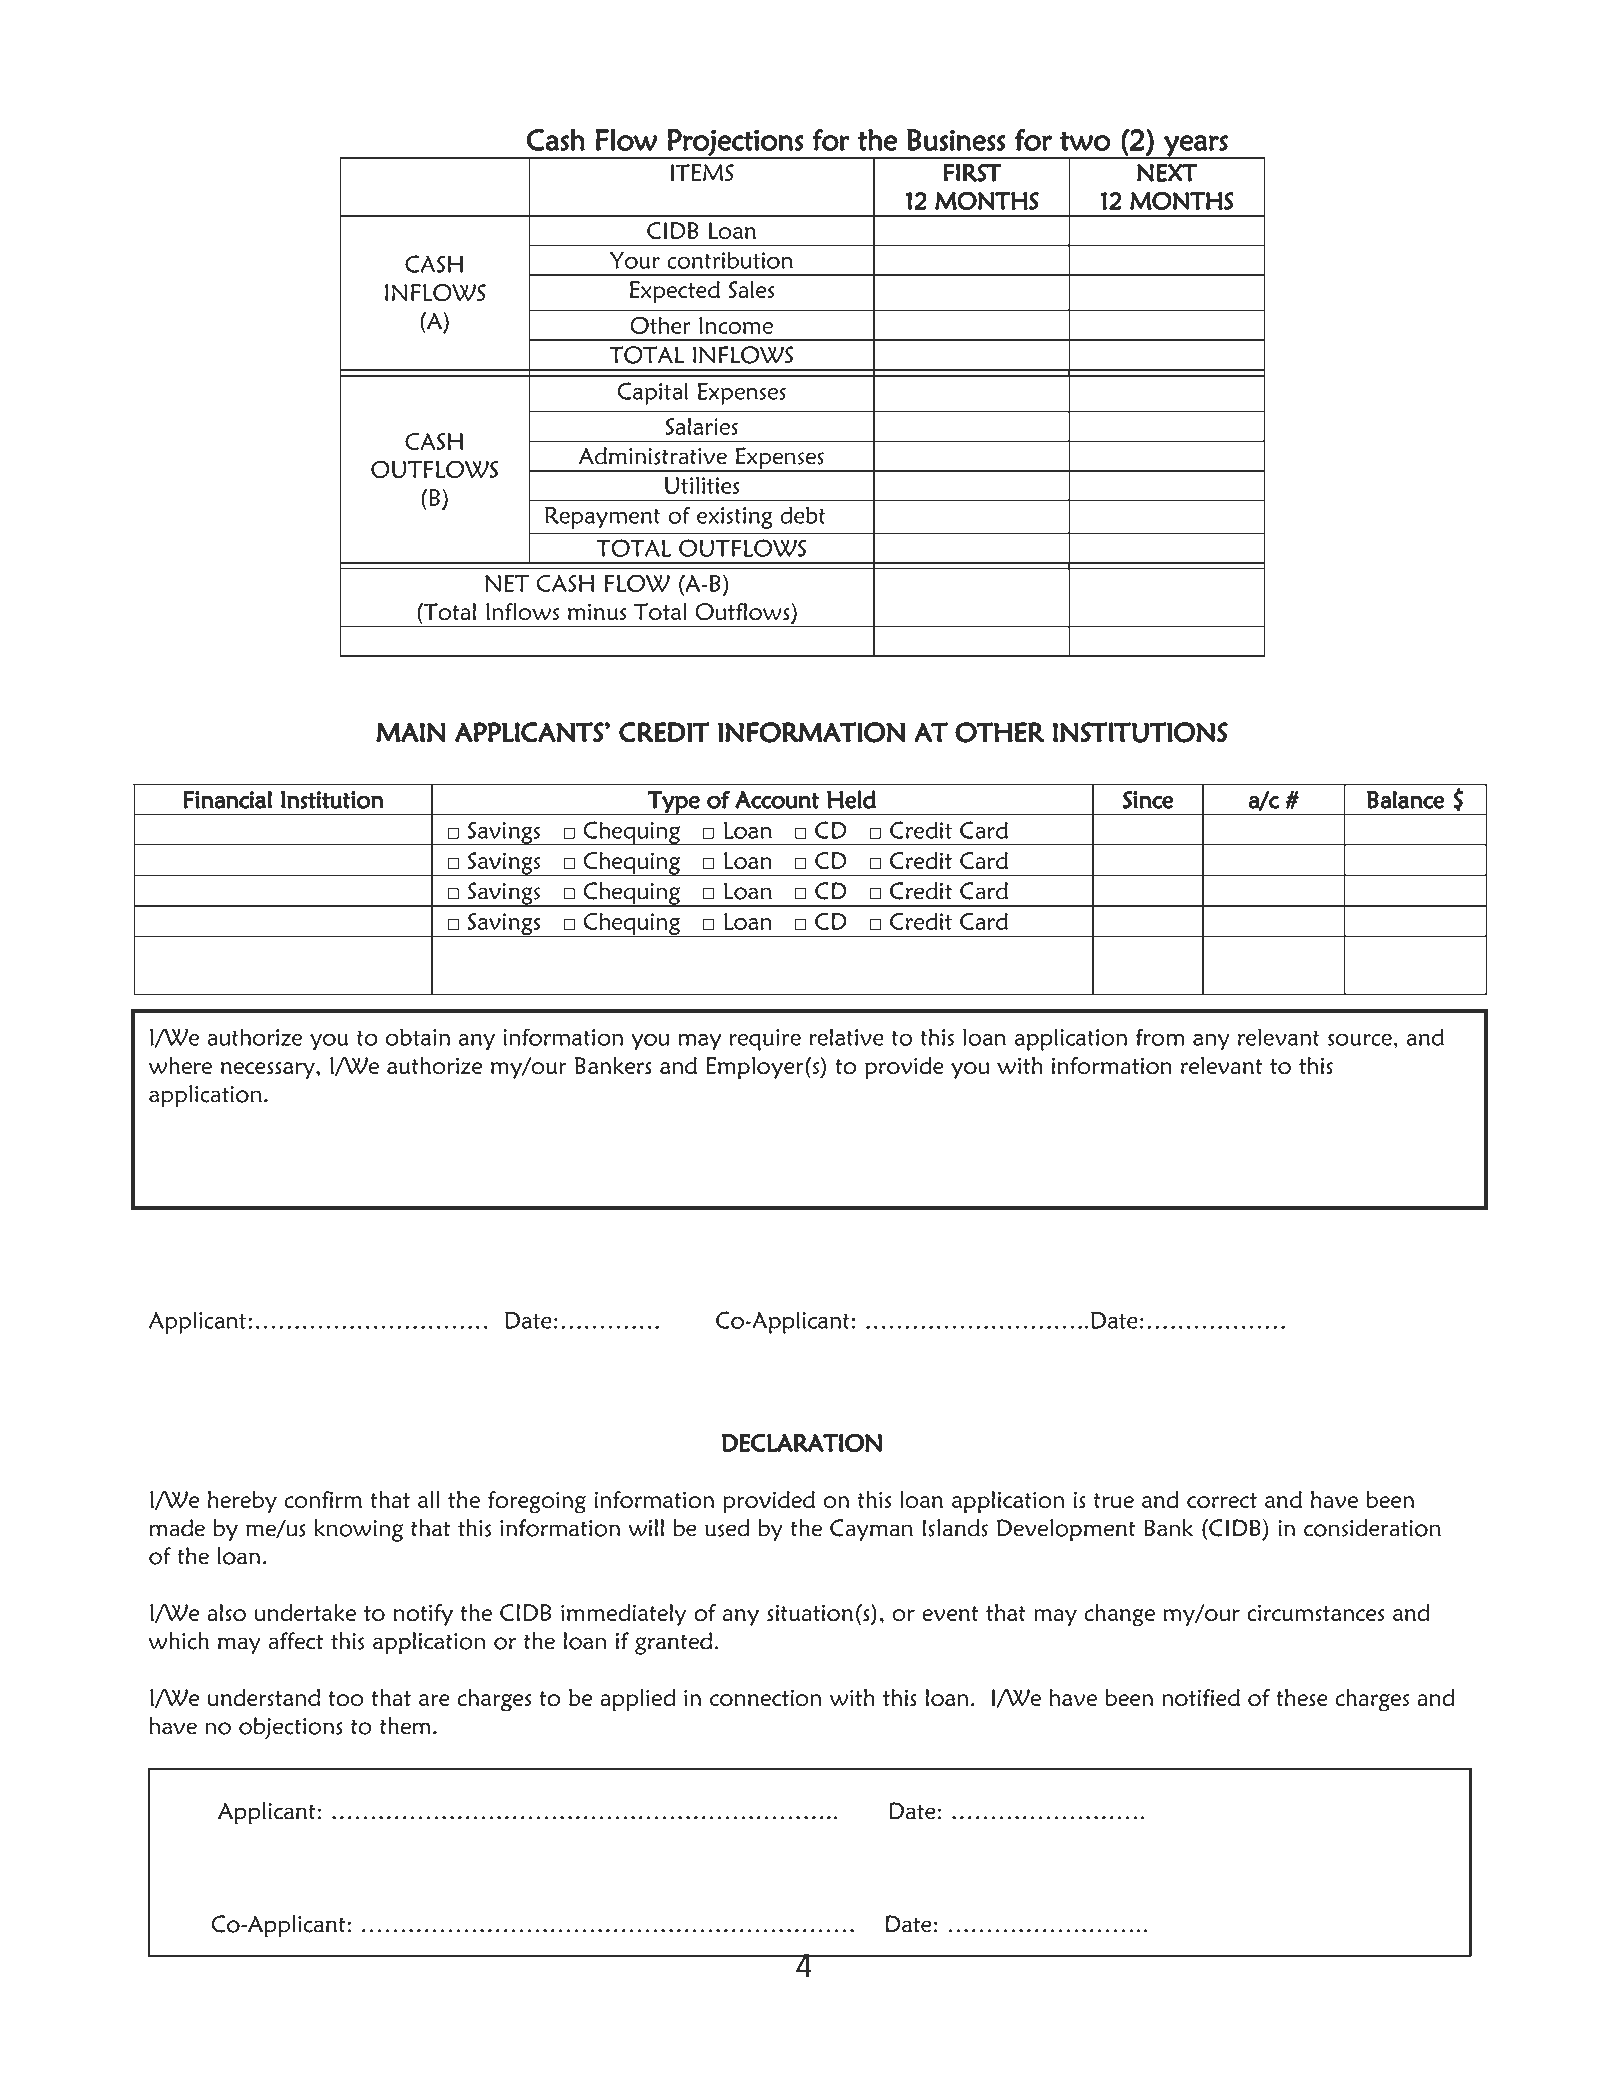 The image size is (1605, 2077). I want to click on Your, so click(635, 260).
